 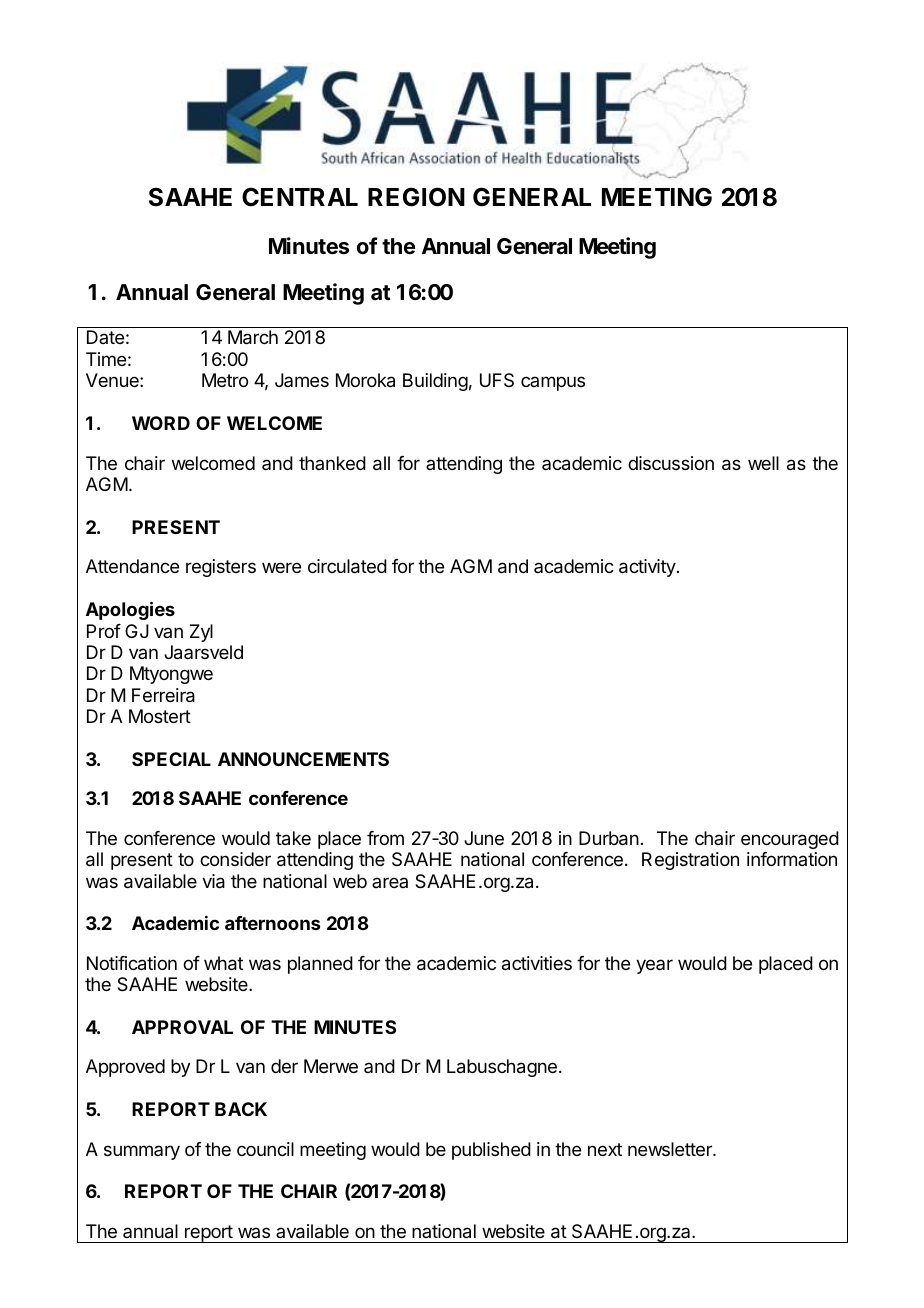 I want to click on CENTRAL, so click(x=300, y=197).
